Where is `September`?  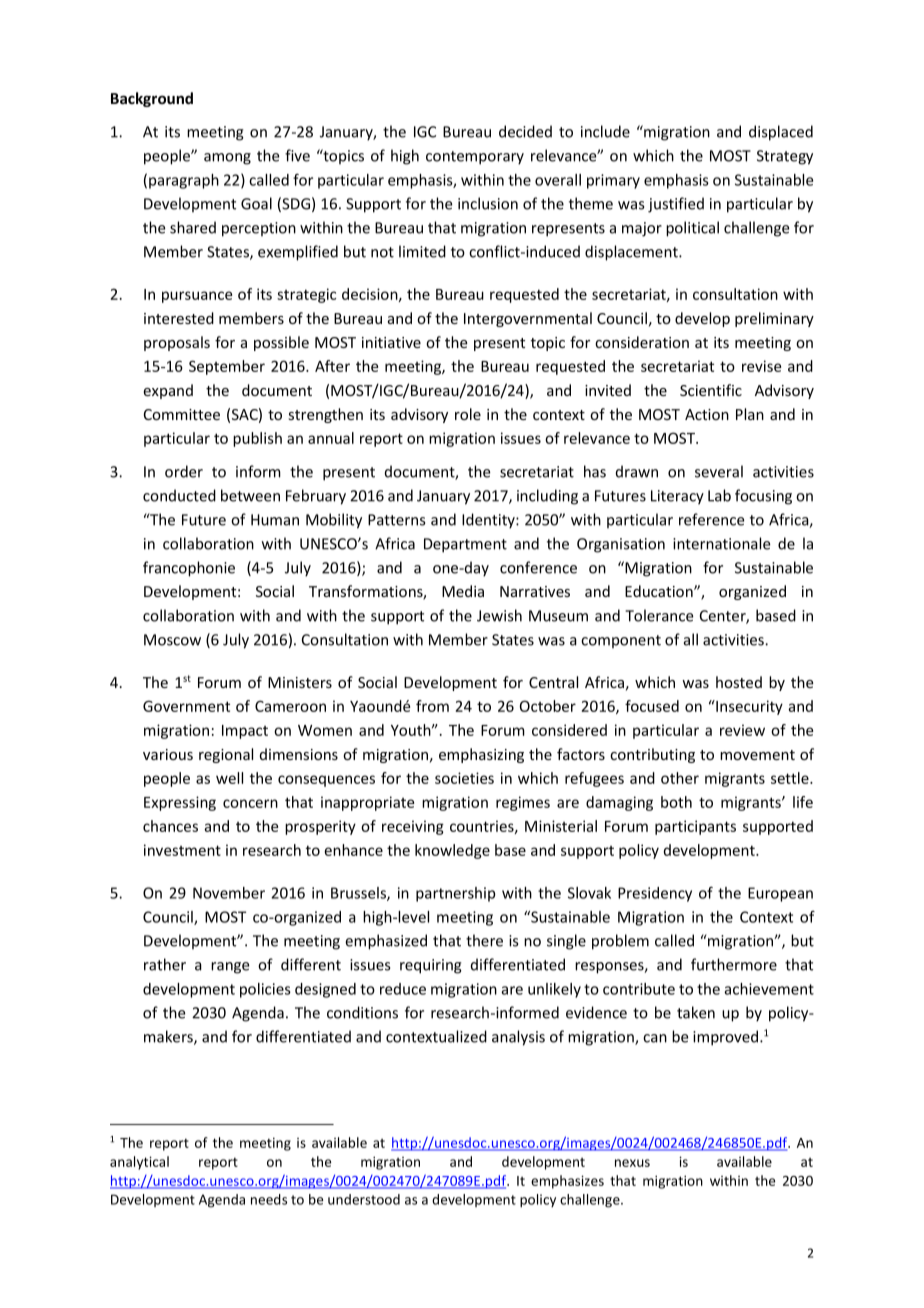 September is located at coordinates (227, 367).
